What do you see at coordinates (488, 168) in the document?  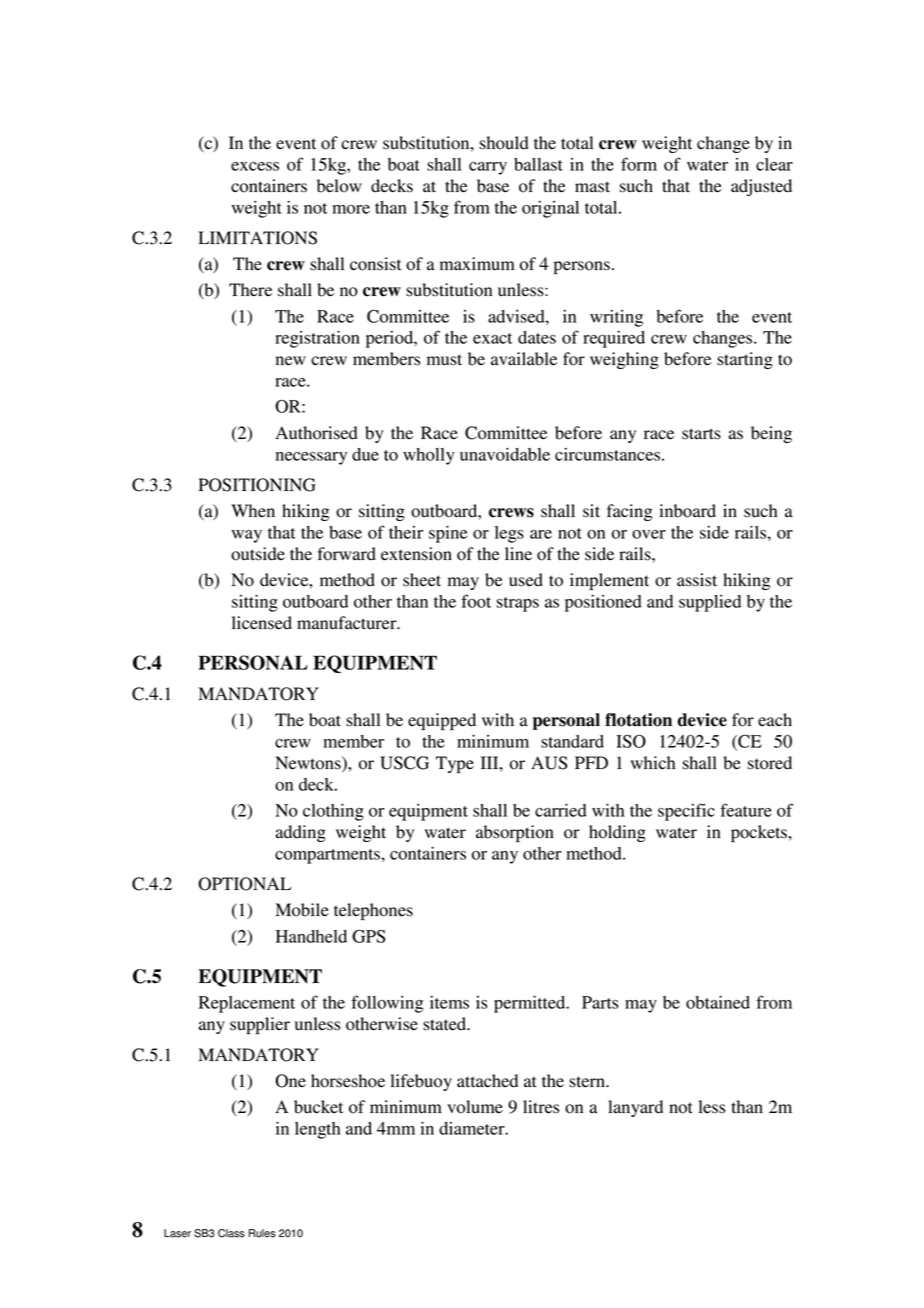 I see `carry` at bounding box center [488, 168].
